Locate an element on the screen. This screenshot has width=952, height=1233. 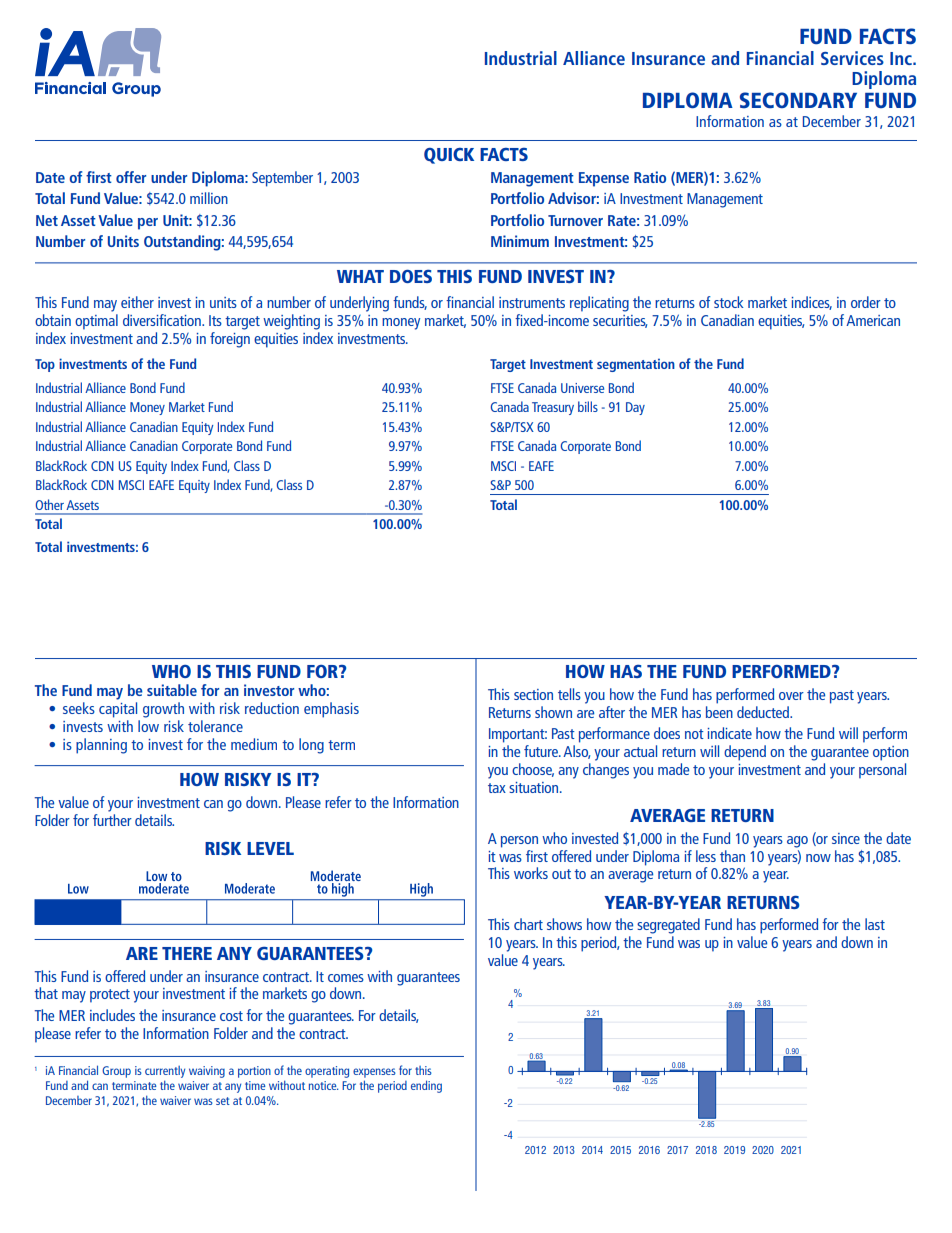
deducted is located at coordinates (764, 712).
